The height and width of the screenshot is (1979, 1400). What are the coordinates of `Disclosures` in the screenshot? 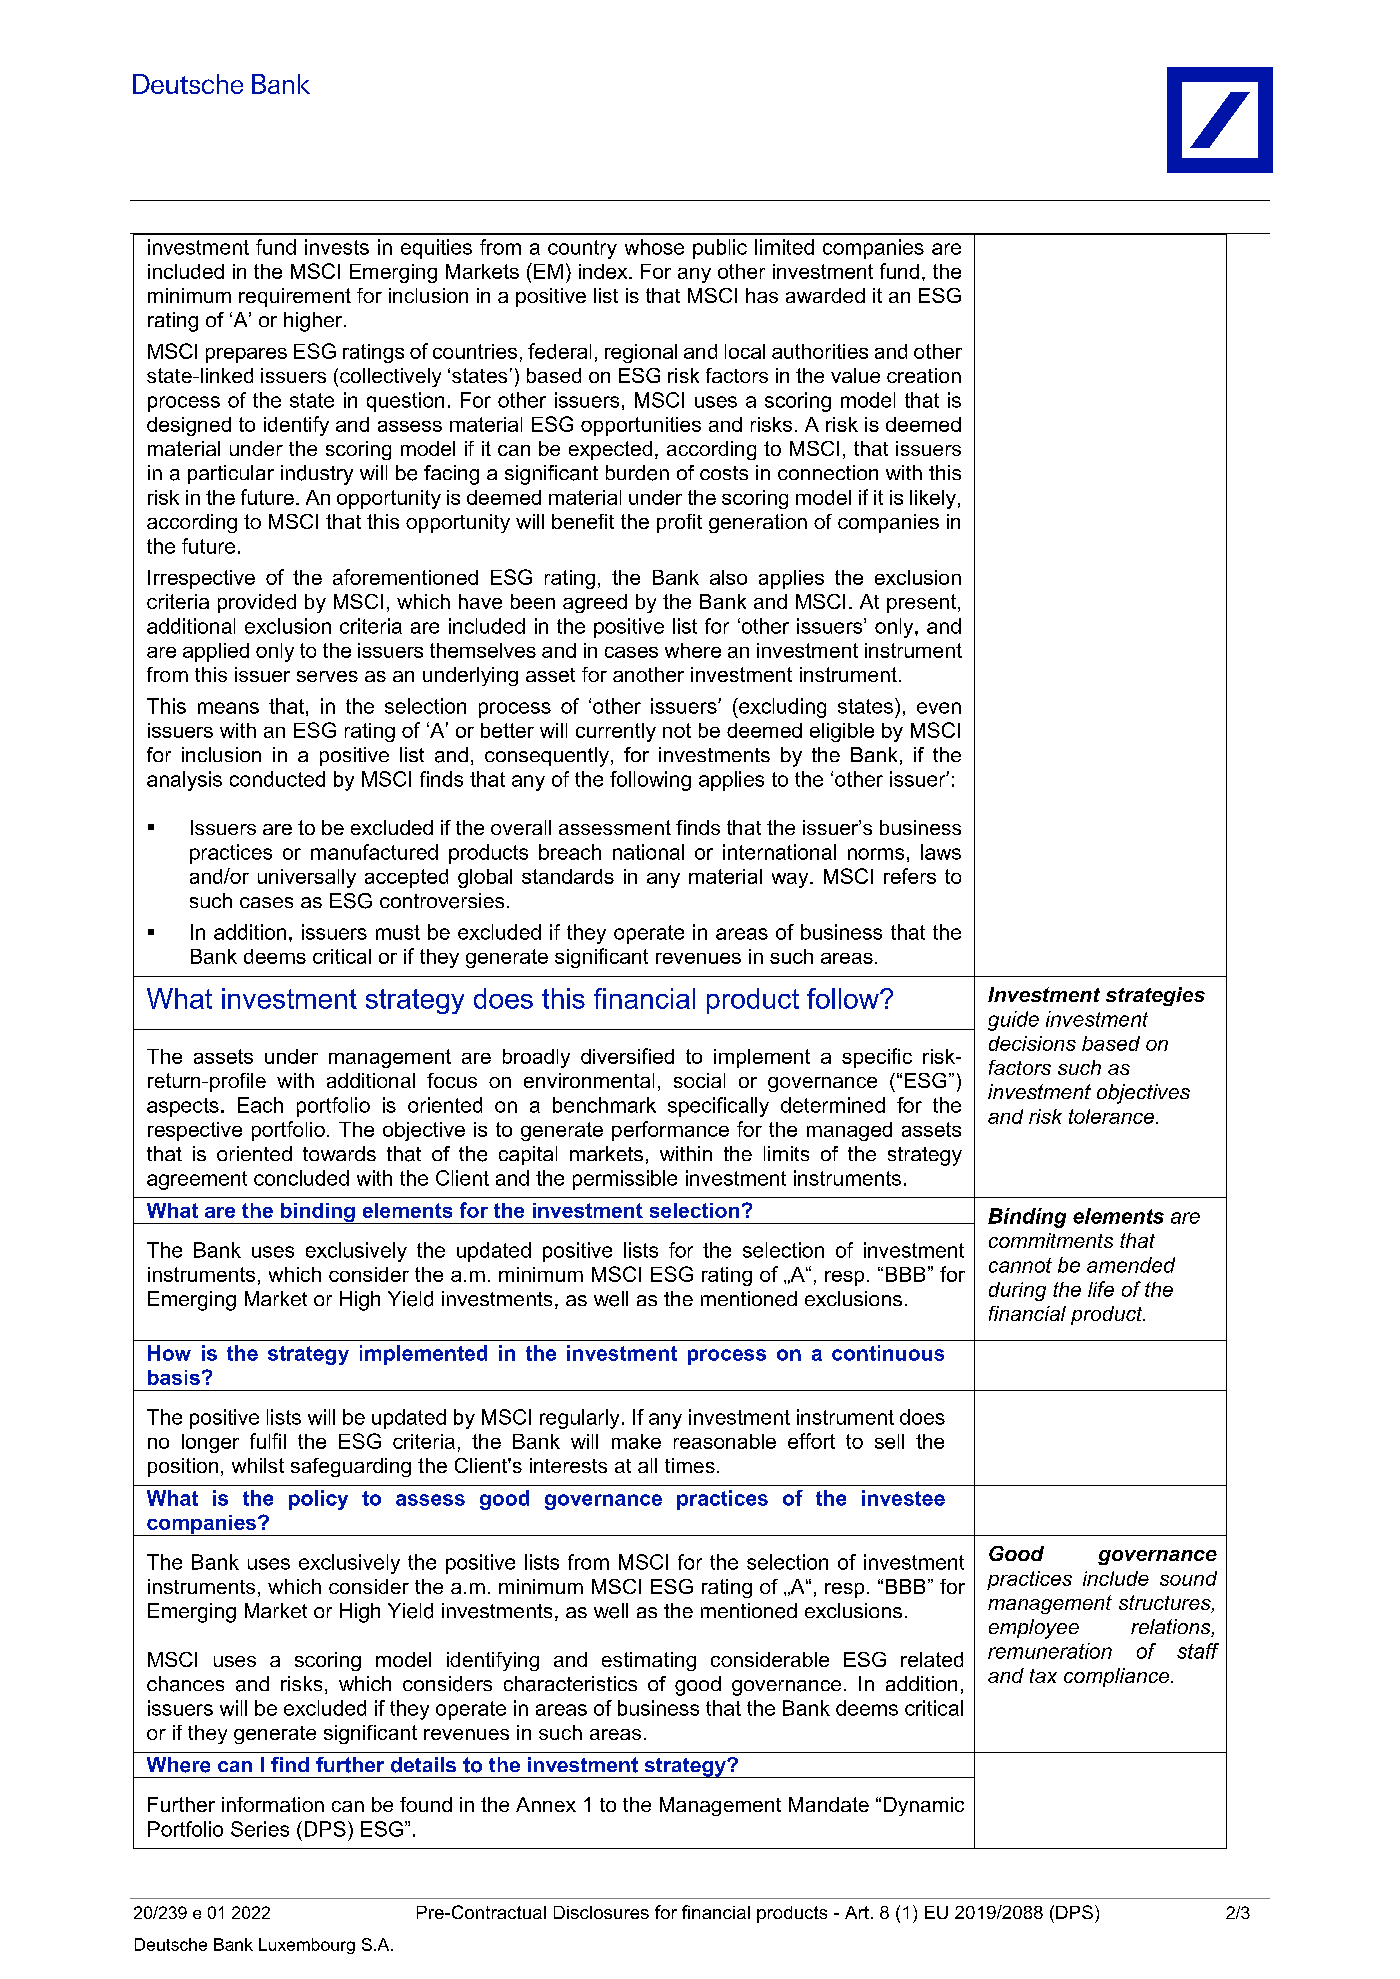 It's located at (601, 1912).
